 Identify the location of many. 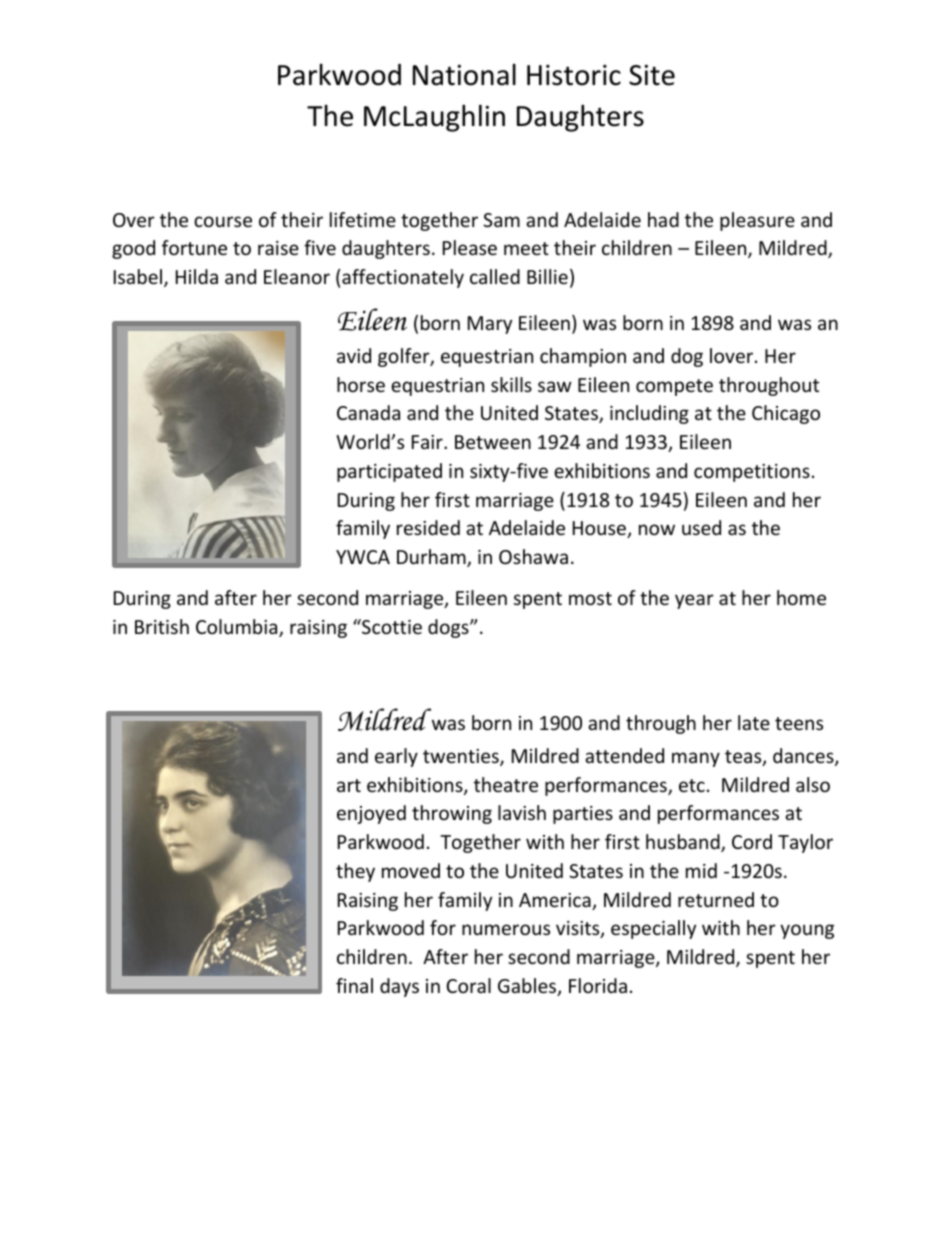
(696, 759).
